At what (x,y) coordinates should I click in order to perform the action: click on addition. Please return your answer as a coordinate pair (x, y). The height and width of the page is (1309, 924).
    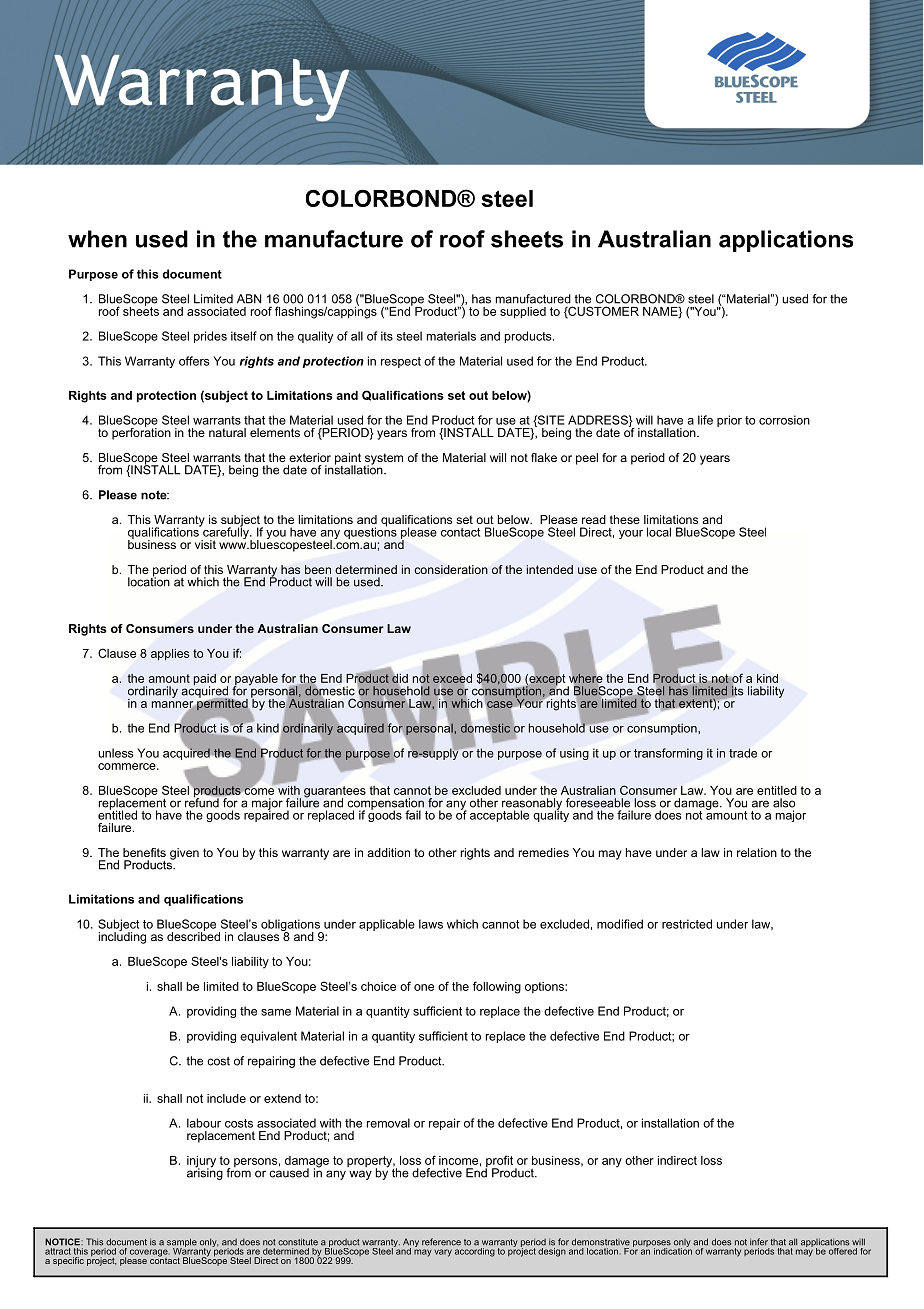
    Looking at the image, I should click on (388, 852).
